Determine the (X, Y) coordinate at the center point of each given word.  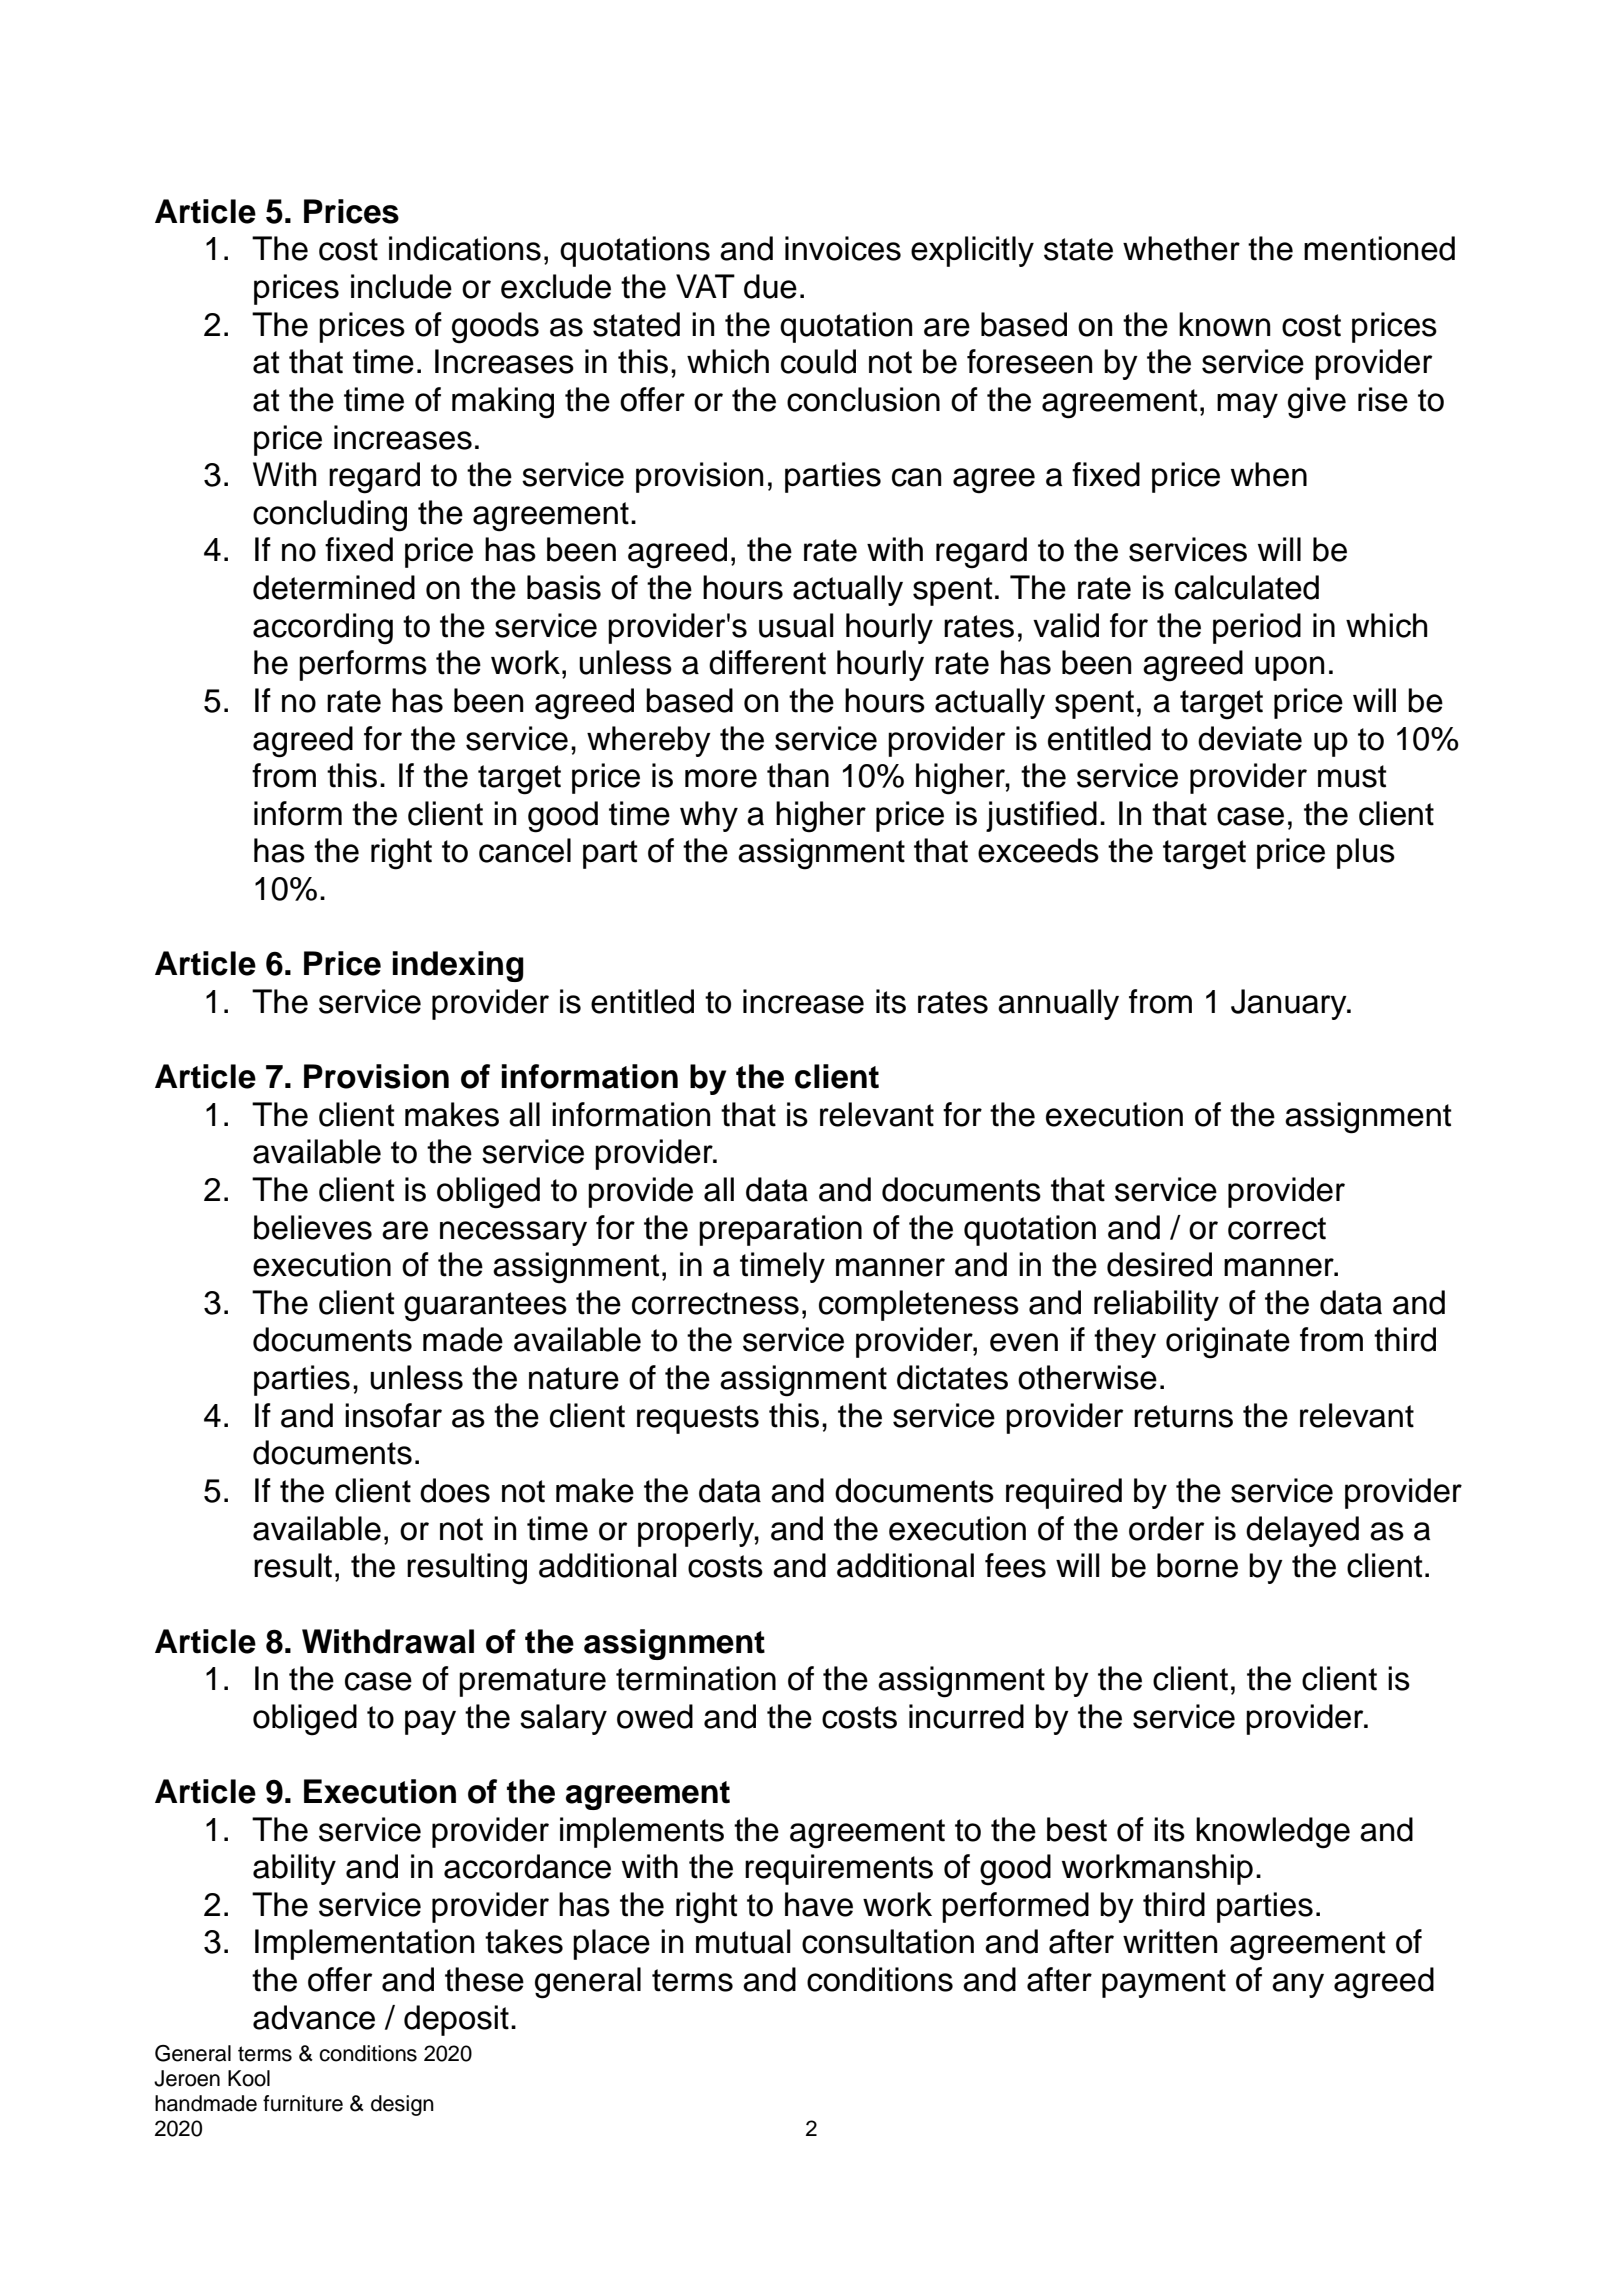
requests (698, 1419)
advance (314, 2017)
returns (1183, 1416)
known (1224, 324)
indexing (458, 966)
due (770, 286)
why (709, 816)
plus (1366, 853)
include (401, 286)
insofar (393, 1415)
